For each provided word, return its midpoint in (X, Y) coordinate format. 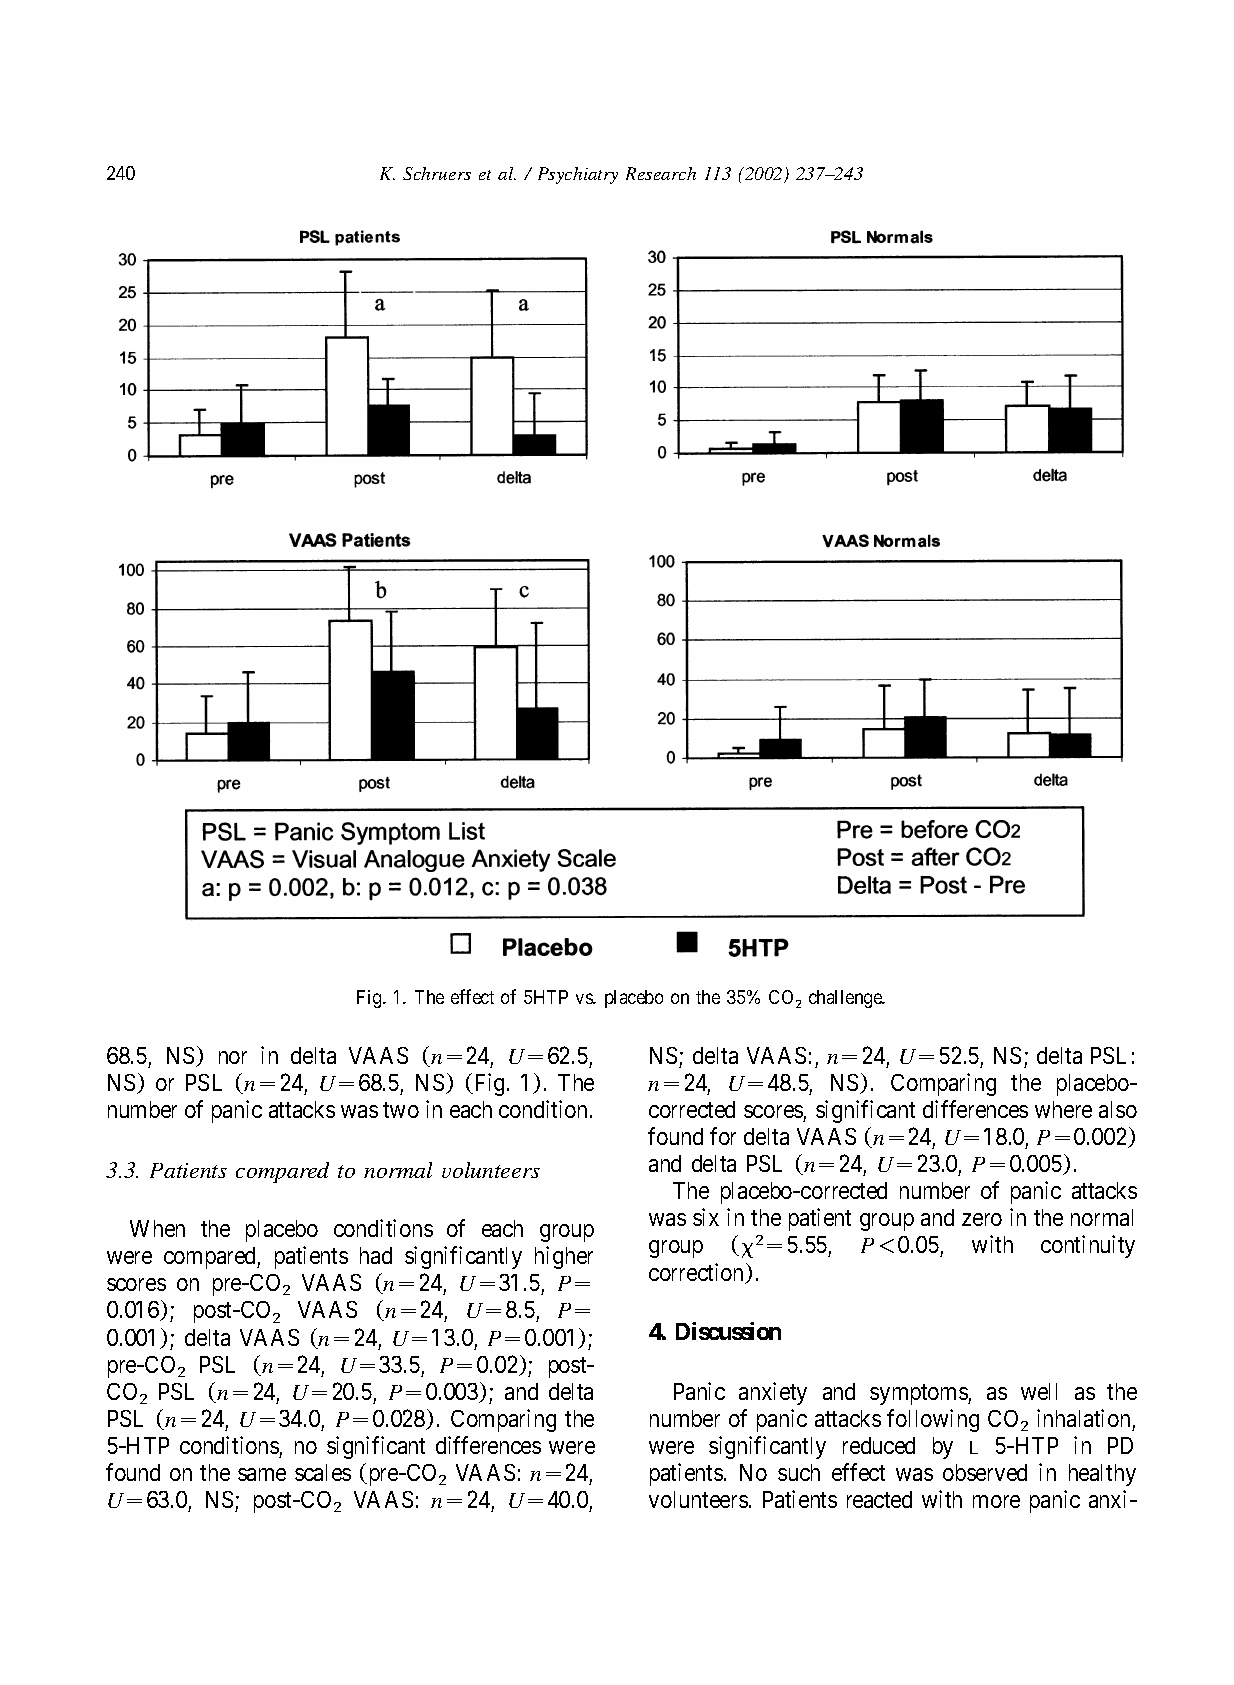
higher (564, 1257)
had (376, 1255)
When (157, 1228)
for (723, 1136)
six (706, 1217)
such (799, 1472)
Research (661, 173)
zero (982, 1219)
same (262, 1474)
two (401, 1110)
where (1063, 1109)
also (1118, 1109)
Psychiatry (578, 175)
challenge (846, 999)
